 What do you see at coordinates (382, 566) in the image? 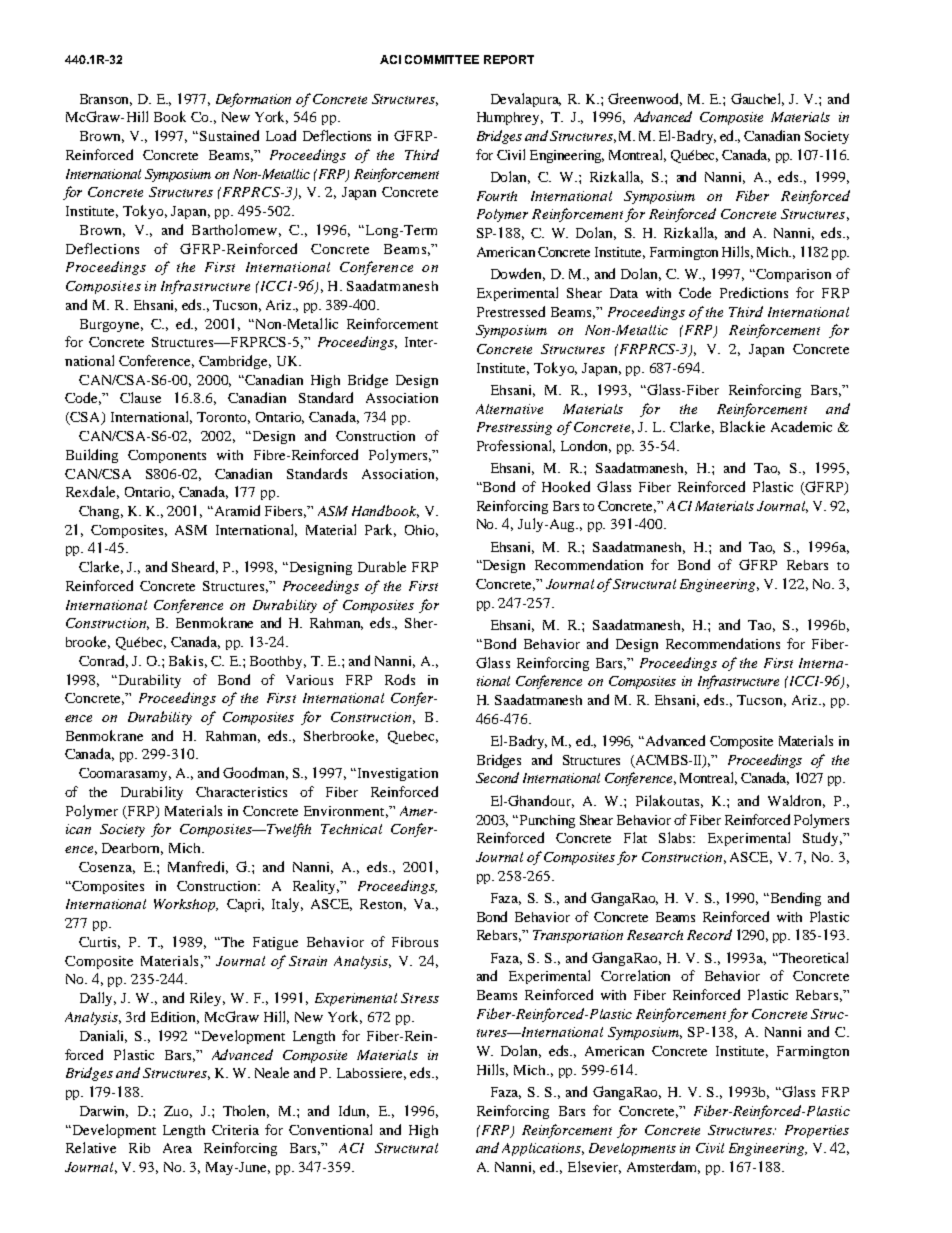
I see `Durable` at bounding box center [382, 566].
